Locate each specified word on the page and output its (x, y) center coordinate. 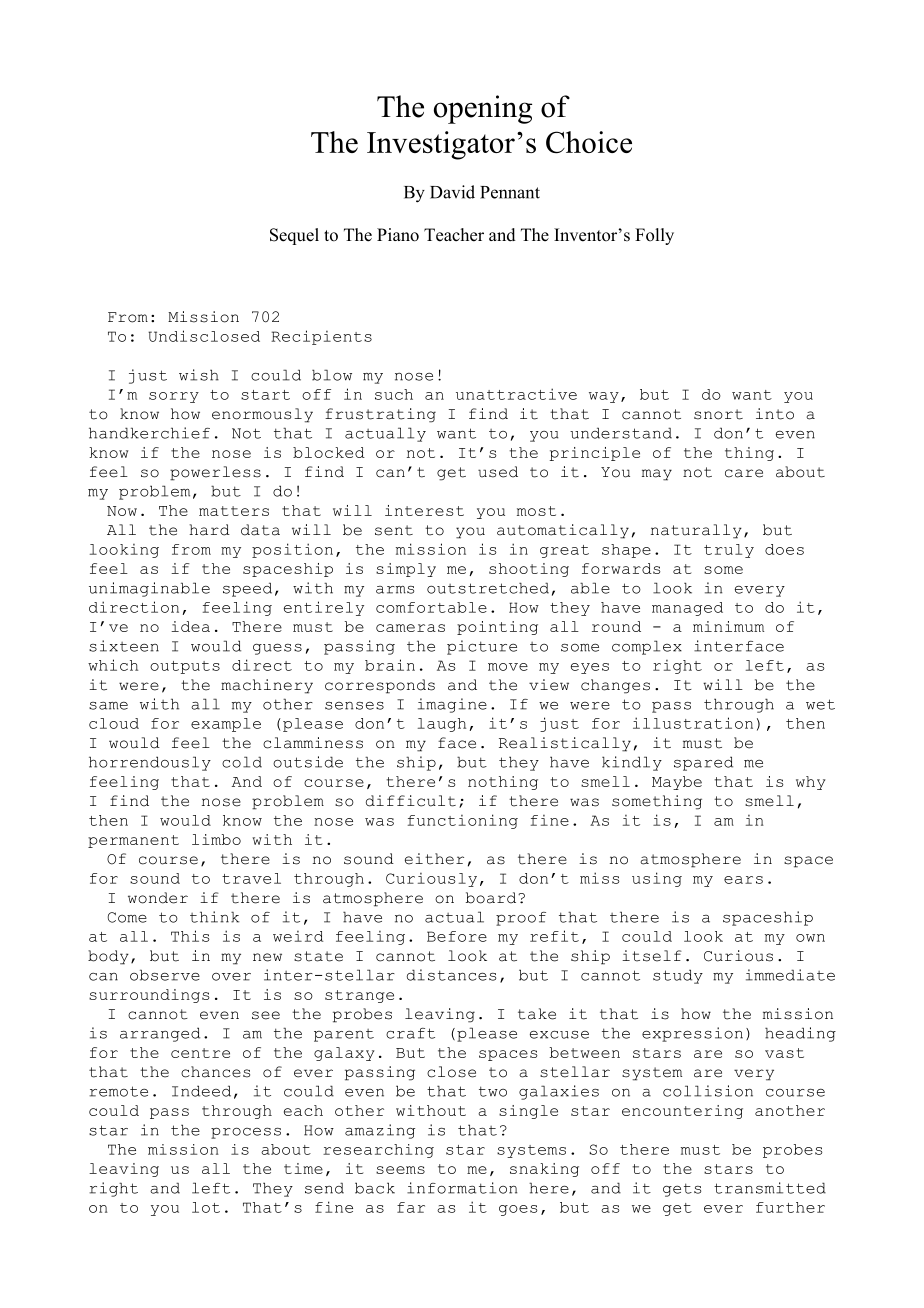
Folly (654, 236)
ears (743, 880)
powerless (215, 473)
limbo (216, 839)
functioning (463, 821)
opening (483, 109)
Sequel (294, 236)
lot (206, 1207)
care (744, 473)
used (498, 472)
